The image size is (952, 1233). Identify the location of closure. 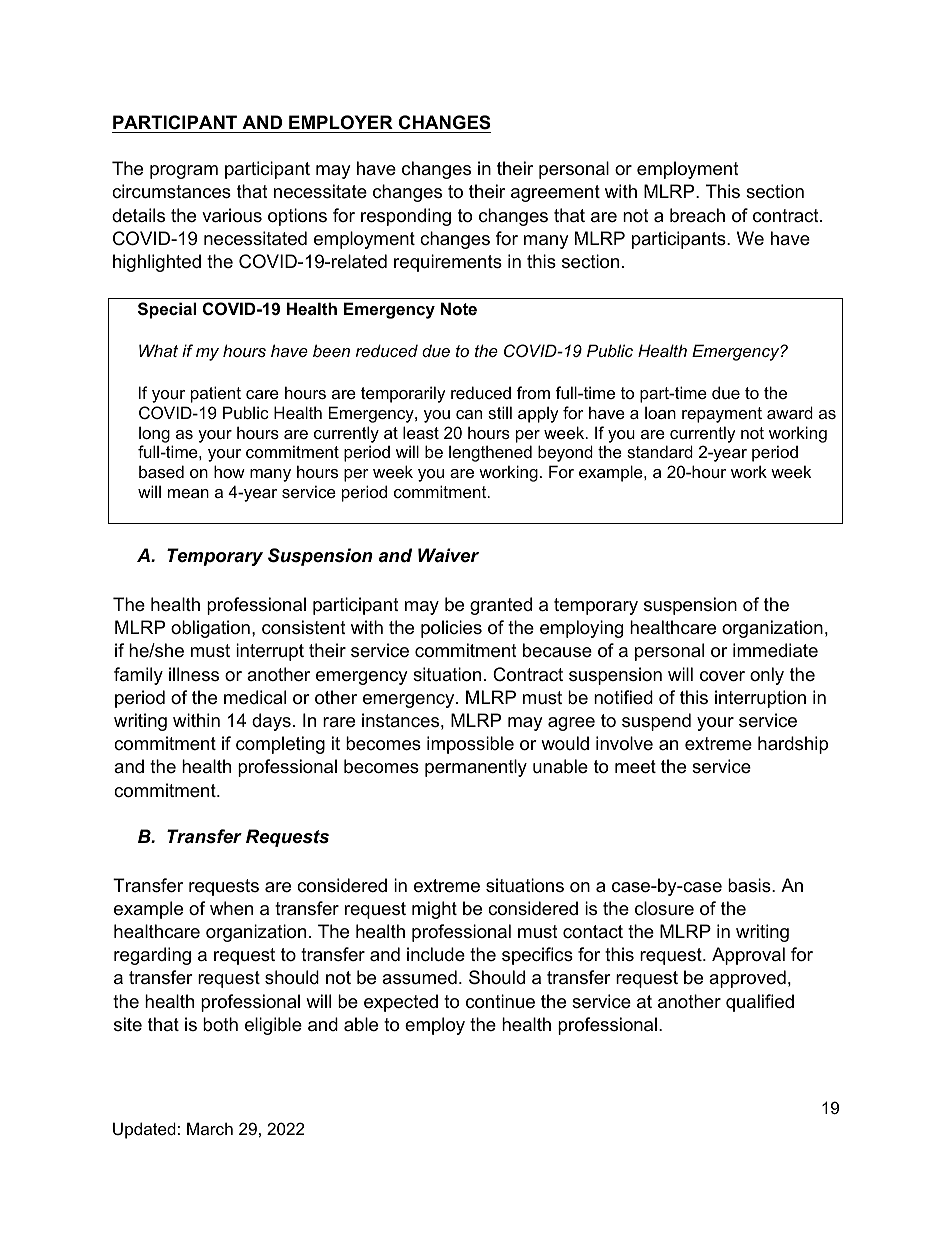
(664, 908).
